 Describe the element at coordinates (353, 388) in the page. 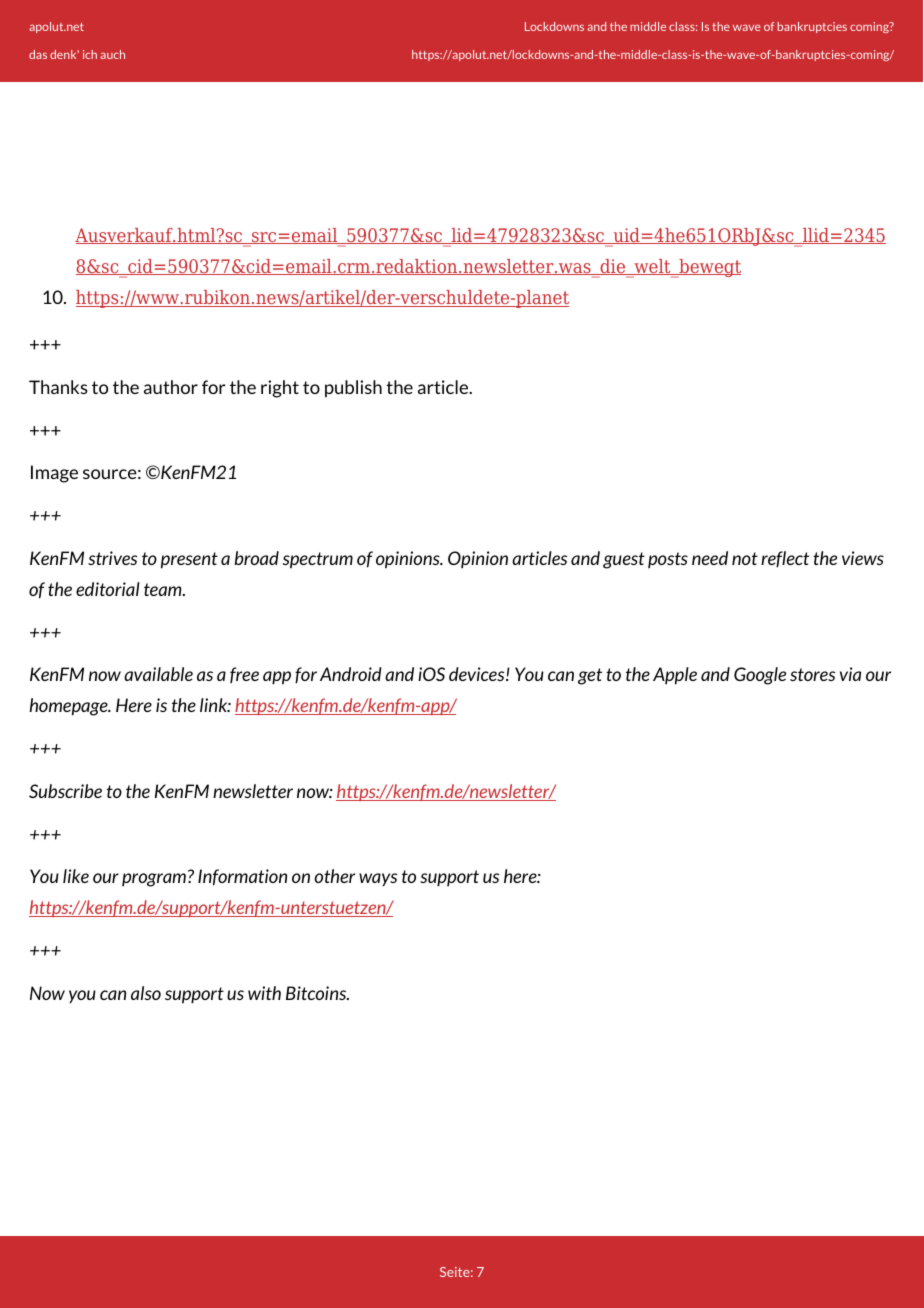

I see `publish` at that location.
